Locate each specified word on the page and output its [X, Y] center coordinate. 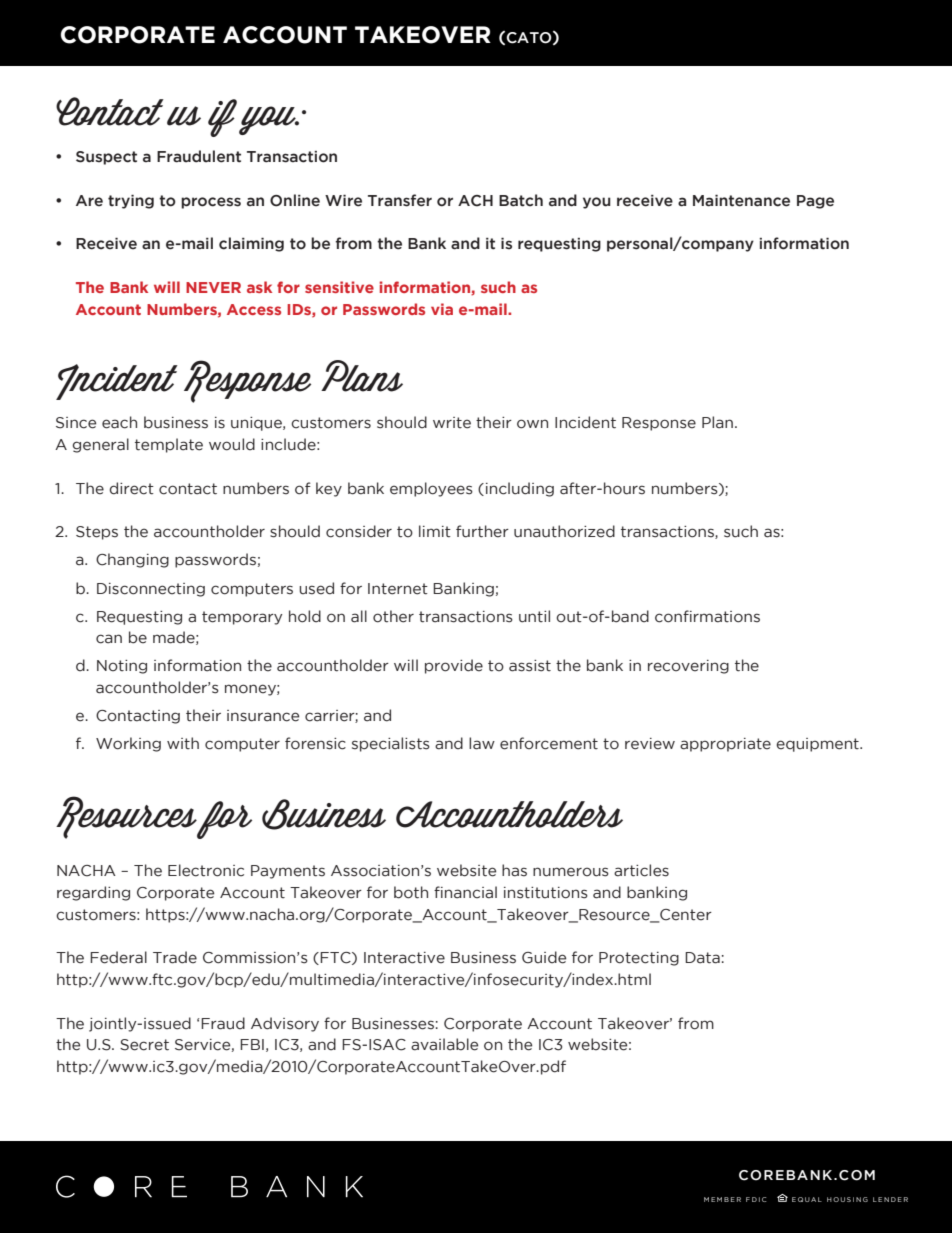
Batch [521, 200]
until [534, 616]
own [532, 424]
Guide [544, 957]
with [183, 743]
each [119, 422]
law [482, 743]
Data [702, 958]
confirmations [707, 616]
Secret [144, 1045]
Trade [175, 957]
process [211, 203]
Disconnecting [151, 590]
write [452, 423]
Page [815, 202]
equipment [818, 745]
